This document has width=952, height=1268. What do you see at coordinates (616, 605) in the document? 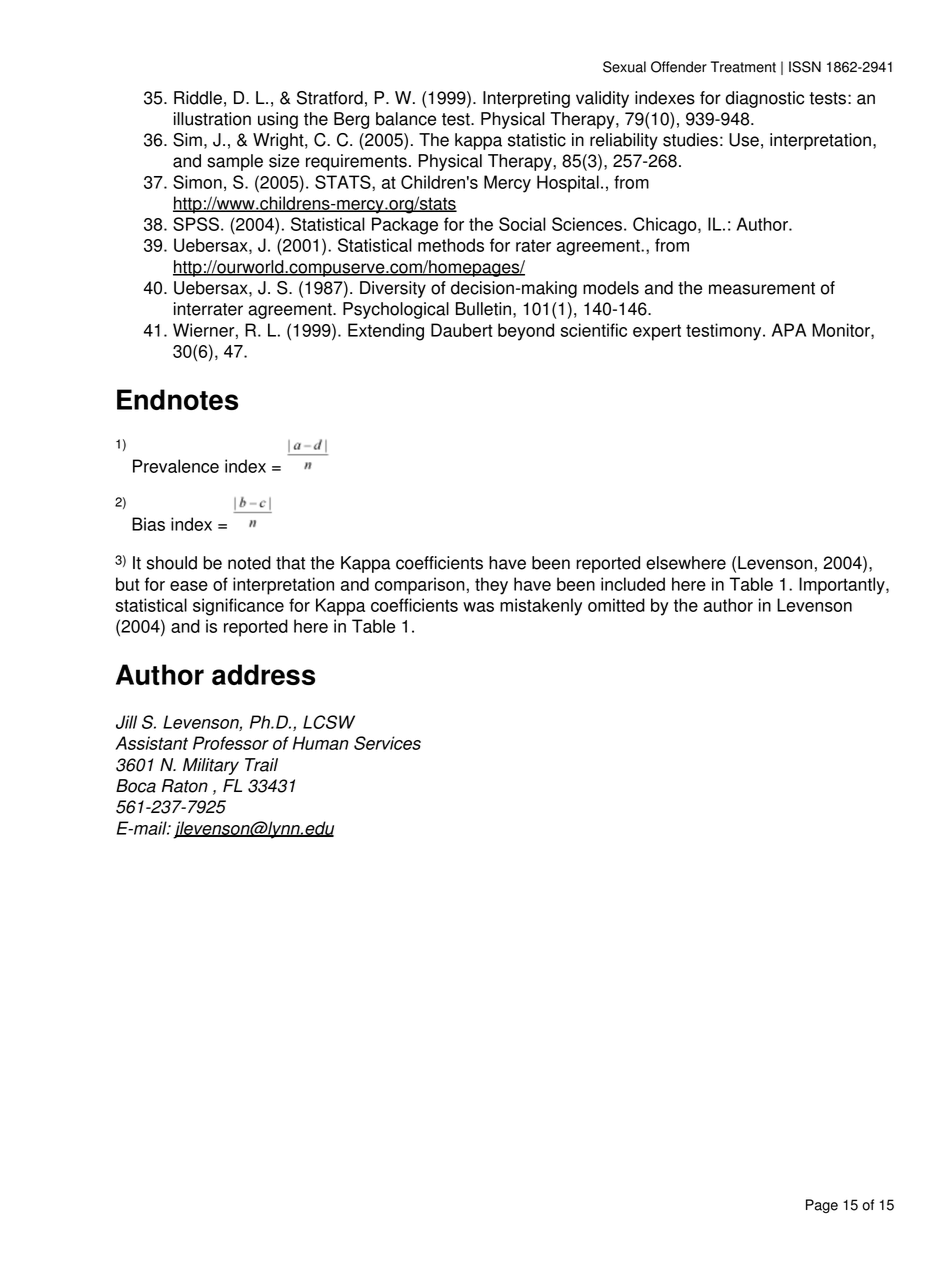
I see `omitted` at bounding box center [616, 605].
